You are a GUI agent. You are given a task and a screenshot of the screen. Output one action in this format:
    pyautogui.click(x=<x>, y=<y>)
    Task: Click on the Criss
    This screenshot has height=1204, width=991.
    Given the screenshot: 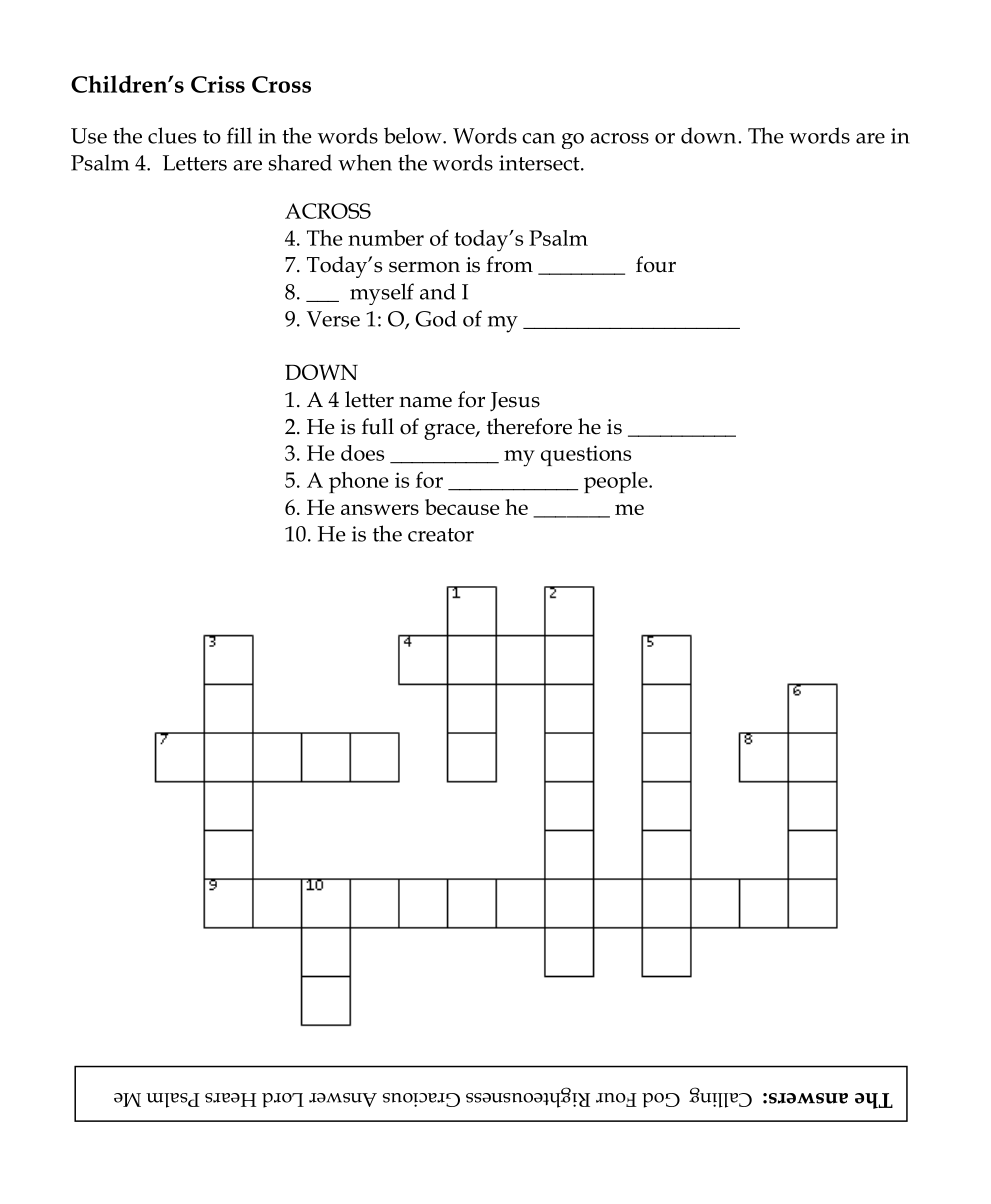 What is the action you would take?
    pyautogui.click(x=218, y=84)
